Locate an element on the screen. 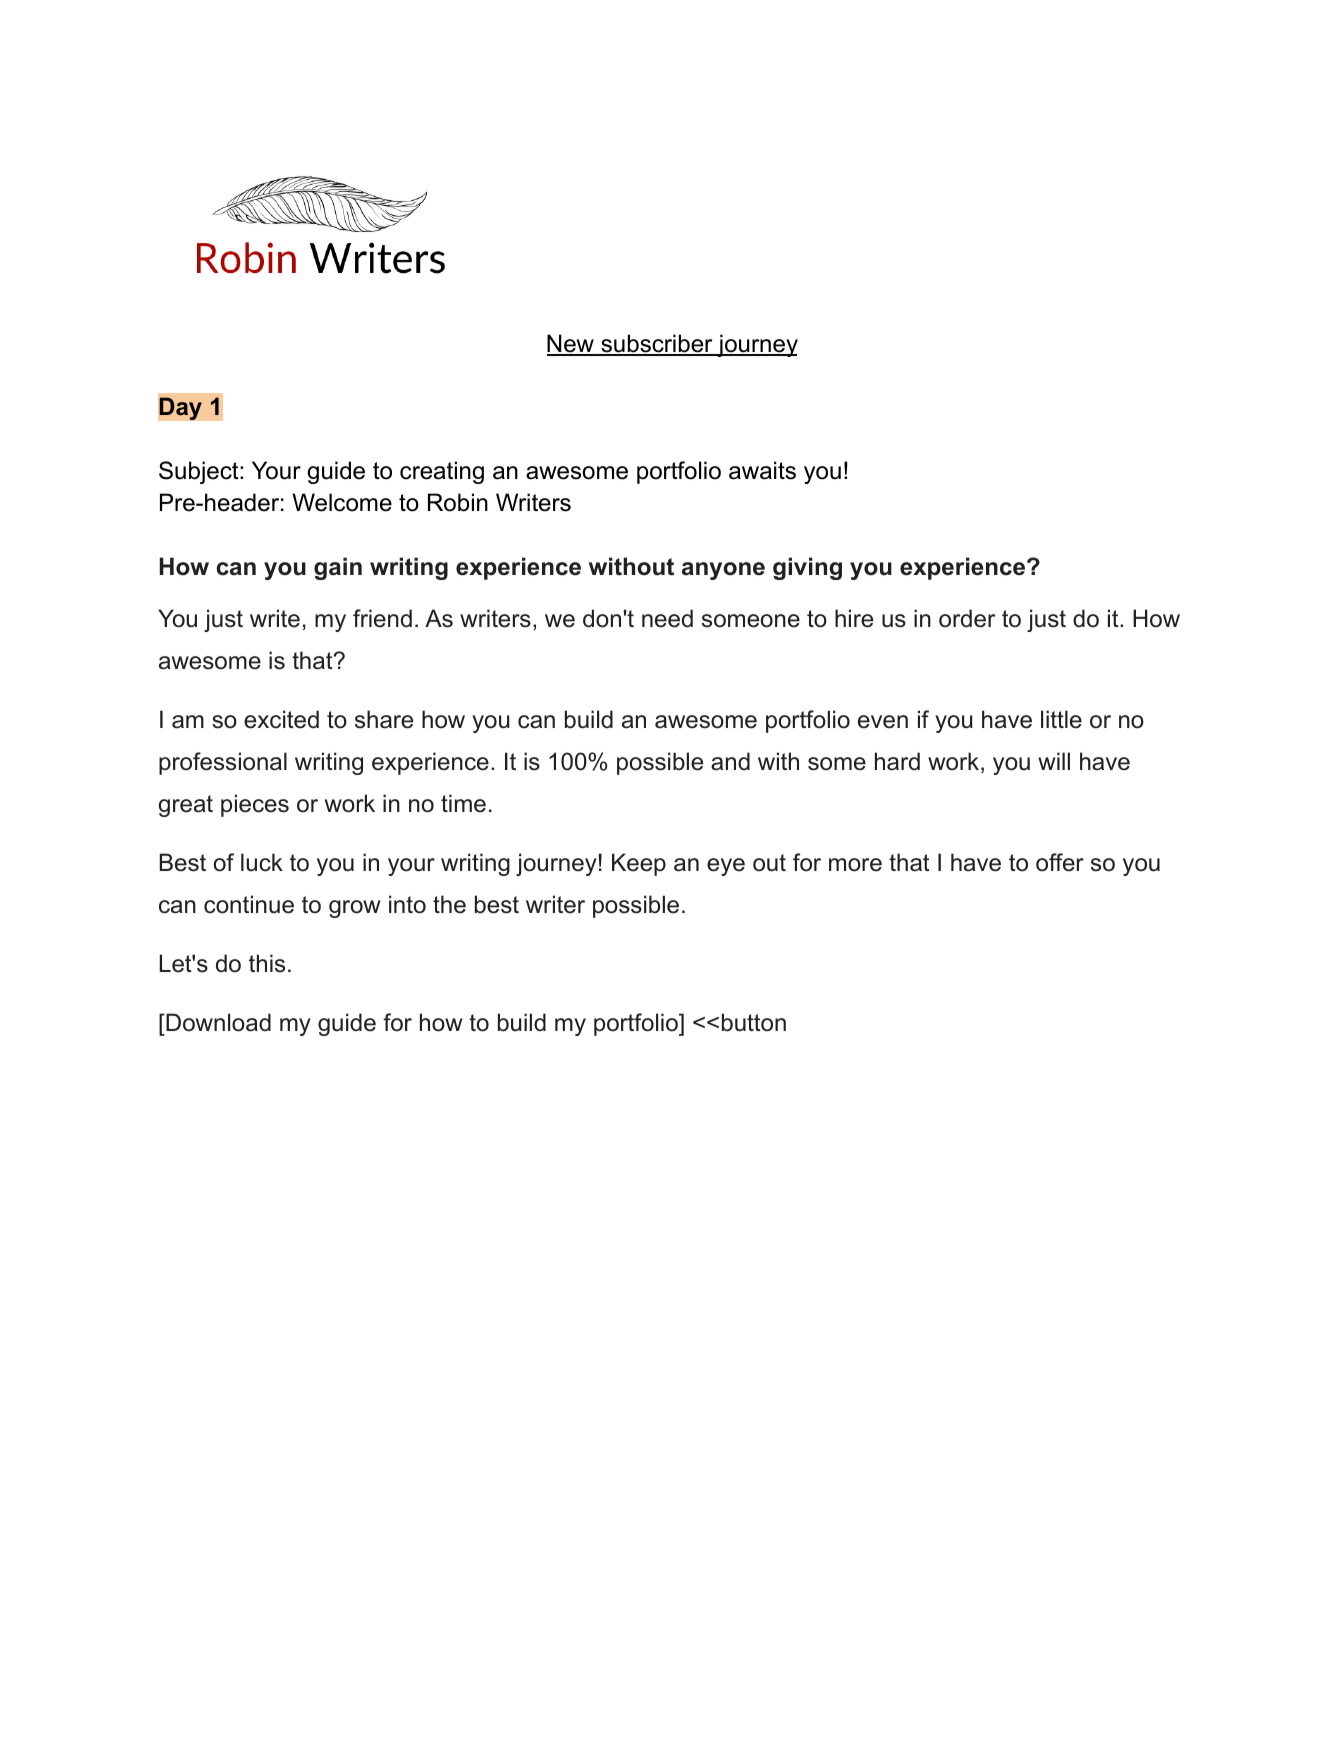  the is located at coordinates (449, 904).
